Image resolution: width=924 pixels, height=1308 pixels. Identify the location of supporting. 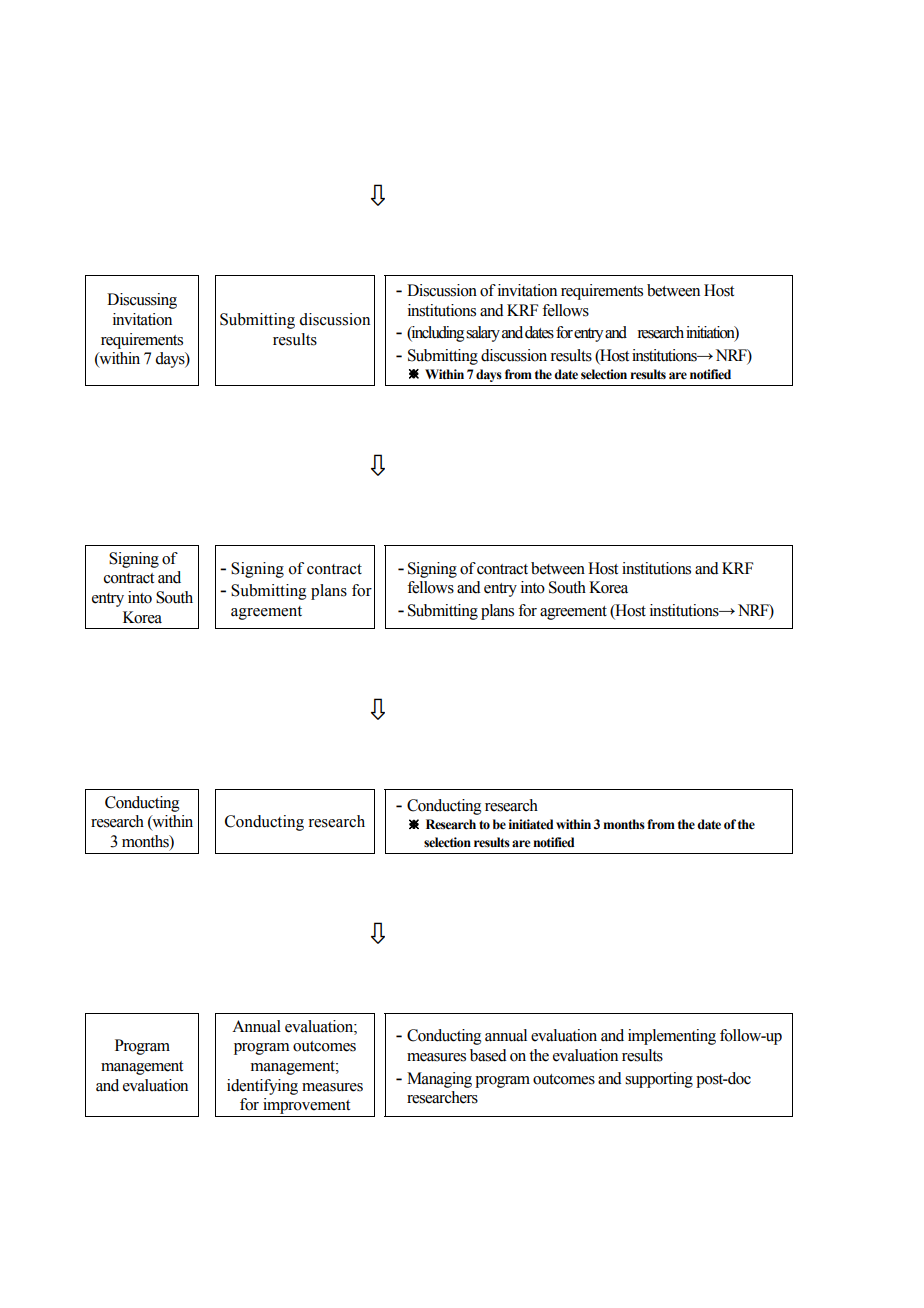
(659, 1080).
